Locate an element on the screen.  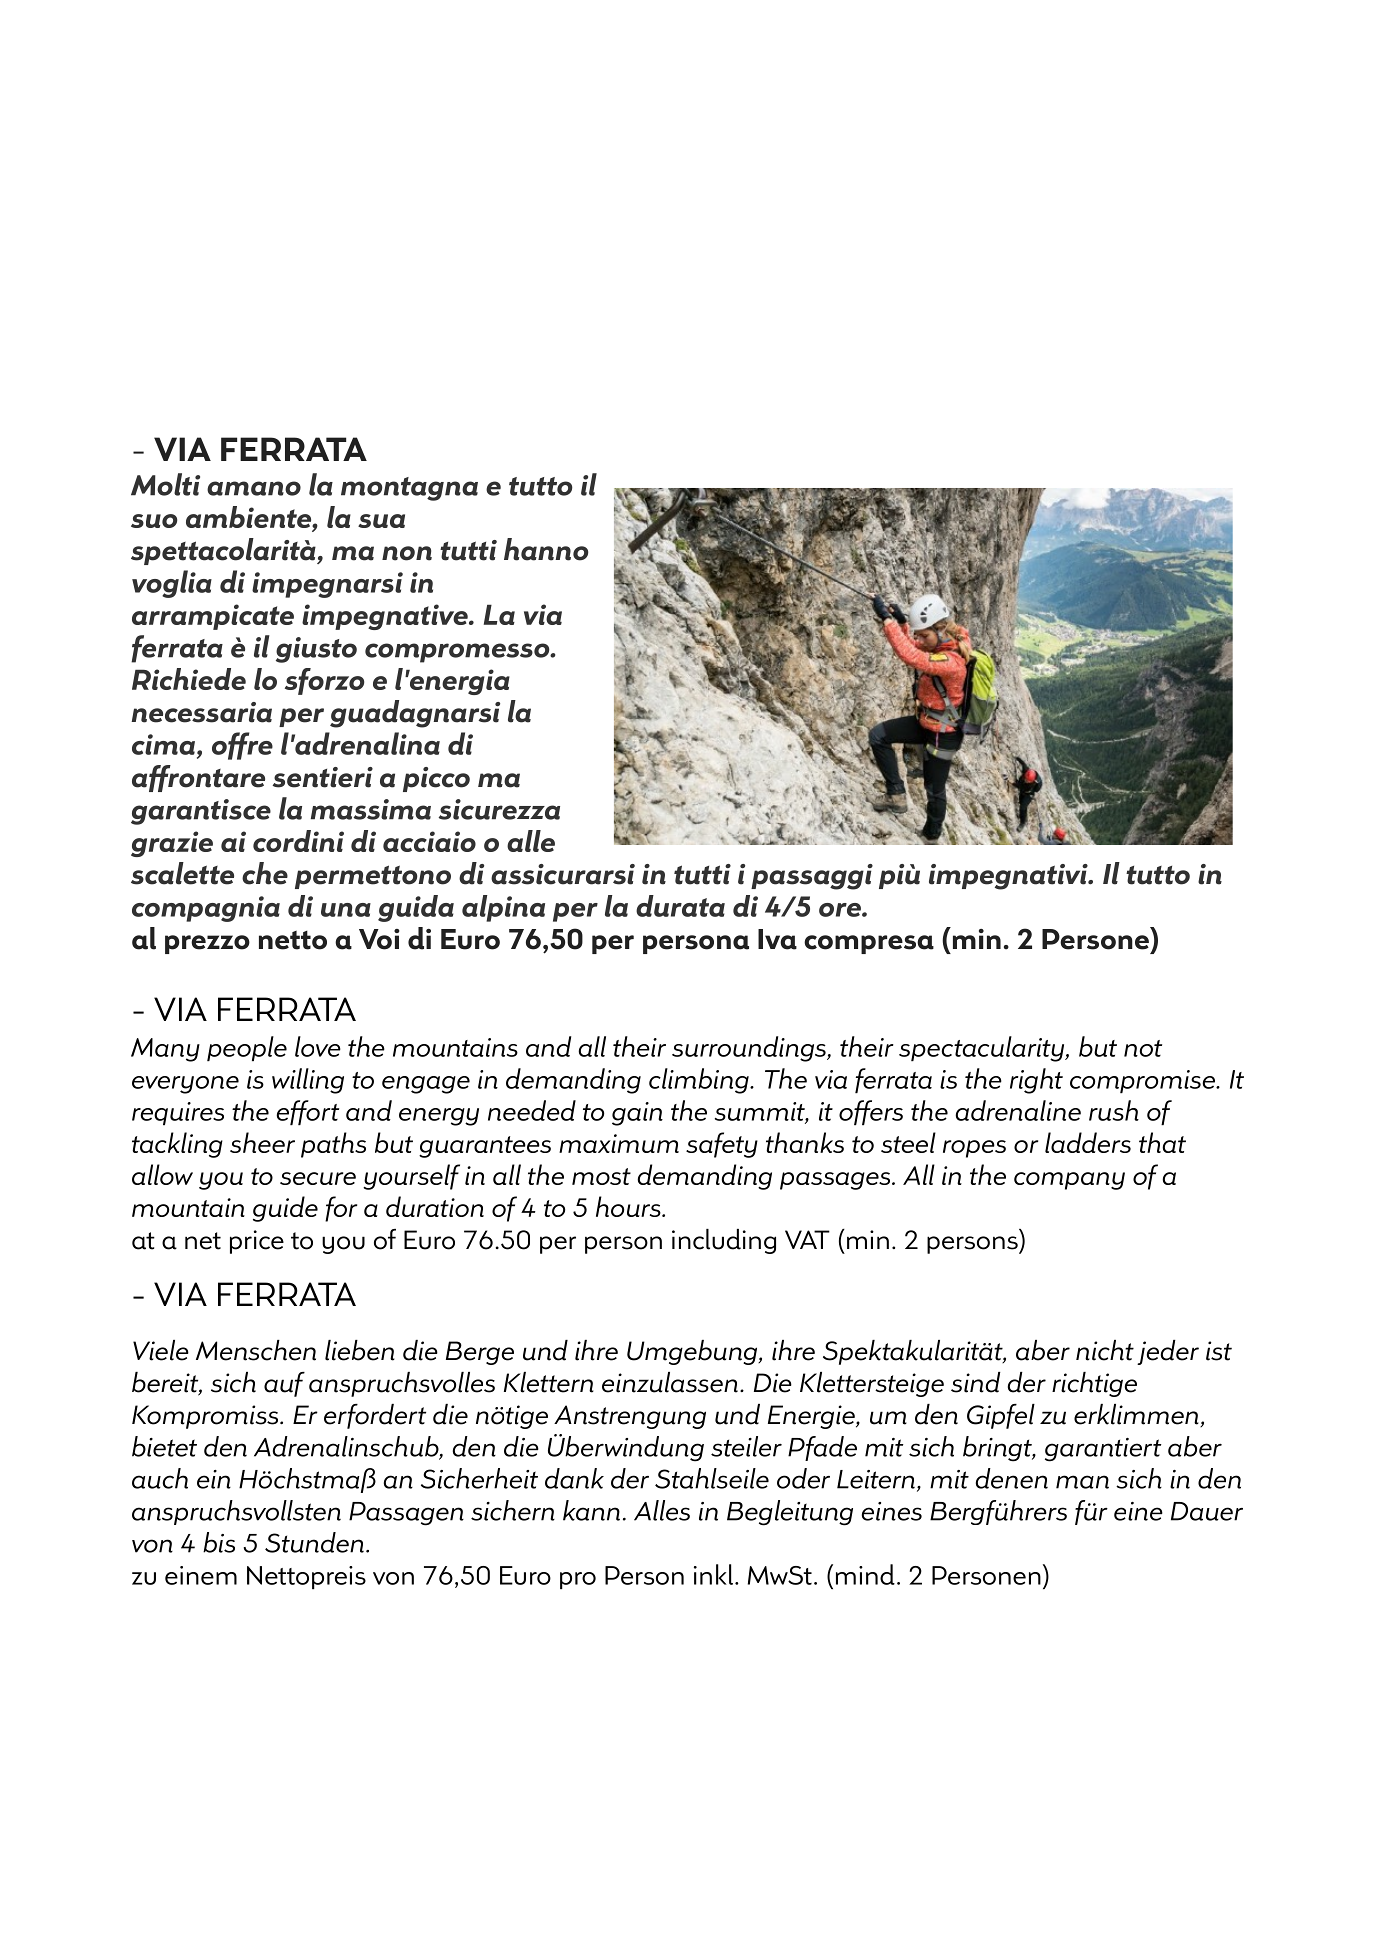
Stunden is located at coordinates (314, 1542).
